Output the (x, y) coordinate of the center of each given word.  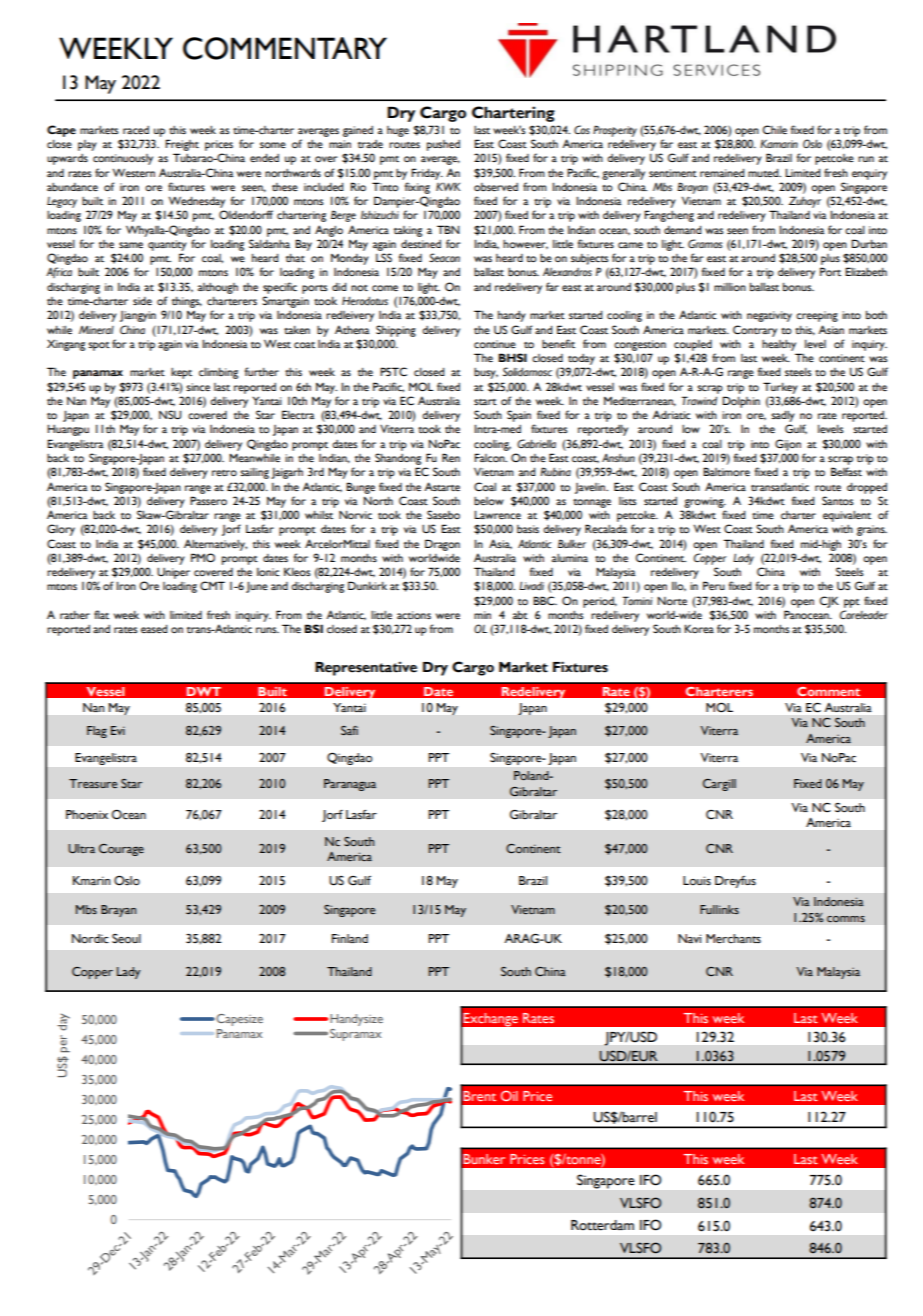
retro (224, 473)
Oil (509, 1095)
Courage (121, 850)
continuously (123, 159)
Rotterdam (602, 1225)
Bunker (484, 1159)
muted (764, 173)
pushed (443, 145)
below (489, 501)
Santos (837, 500)
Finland (350, 938)
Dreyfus (735, 882)
